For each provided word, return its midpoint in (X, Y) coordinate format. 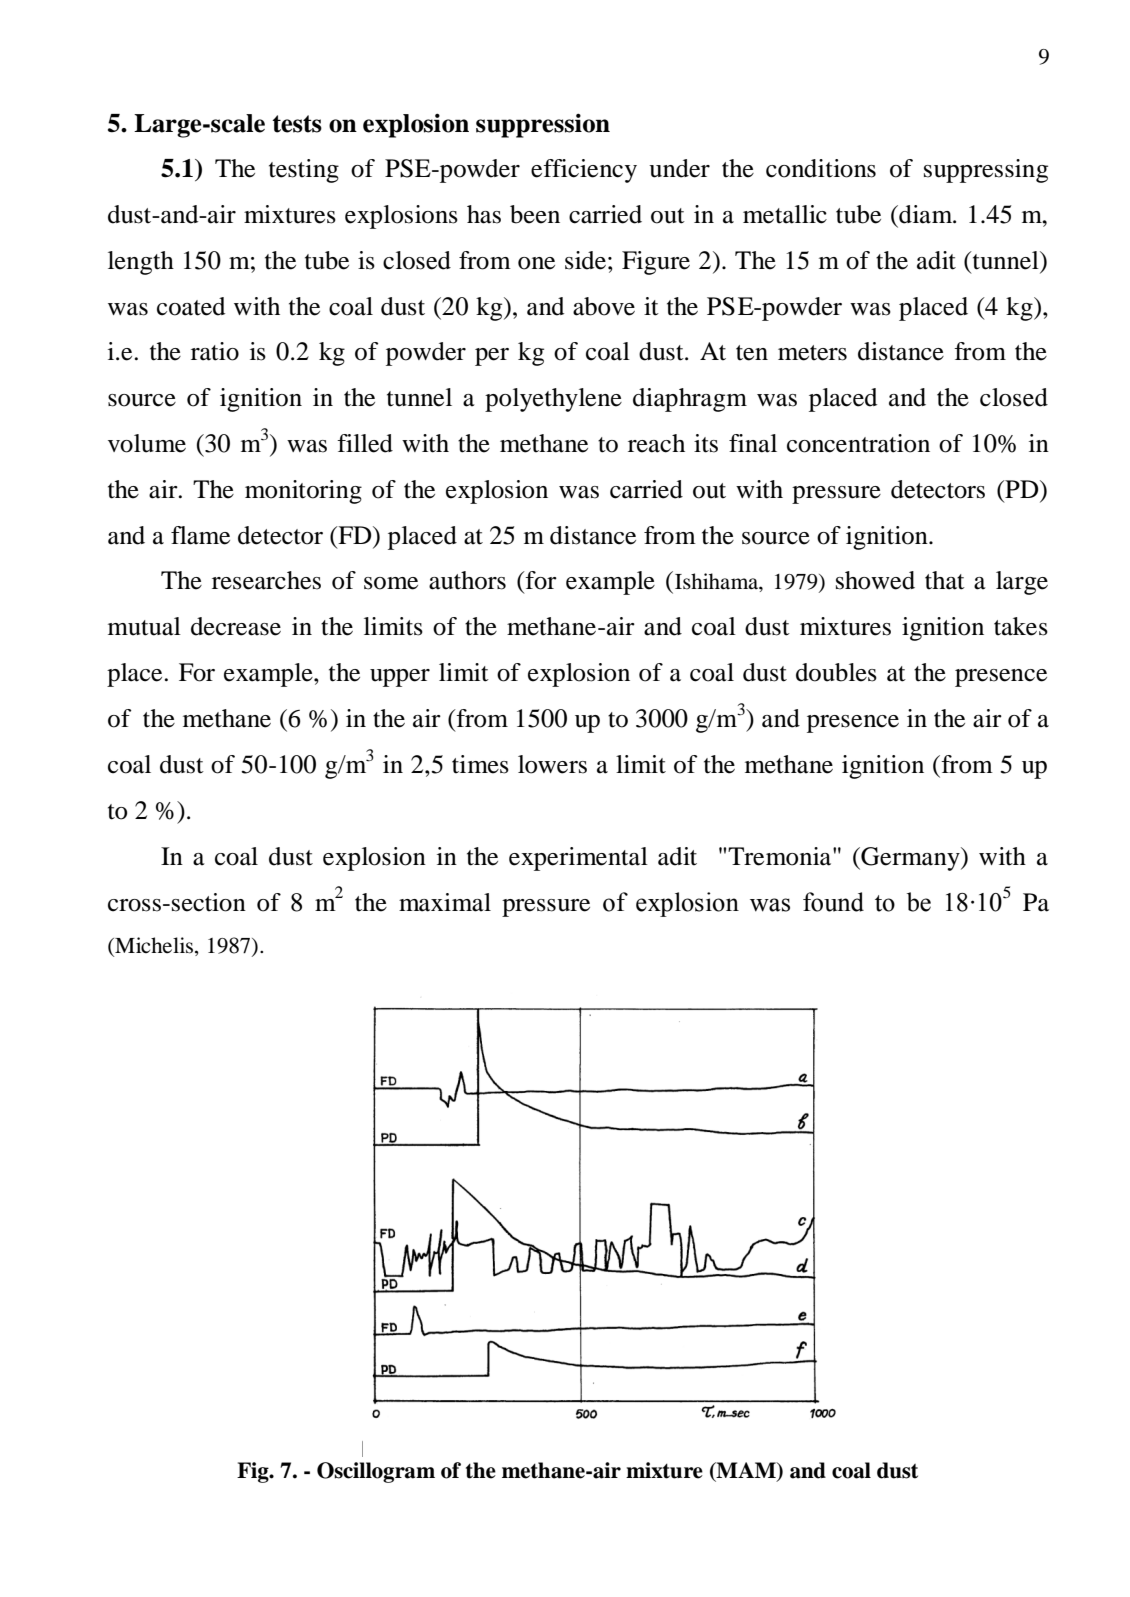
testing (304, 171)
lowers (552, 764)
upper (400, 678)
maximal (445, 902)
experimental (578, 859)
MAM (746, 1471)
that (945, 580)
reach (656, 443)
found (833, 902)
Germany (910, 859)
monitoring (303, 492)
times (480, 764)
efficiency (584, 171)
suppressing (986, 171)
